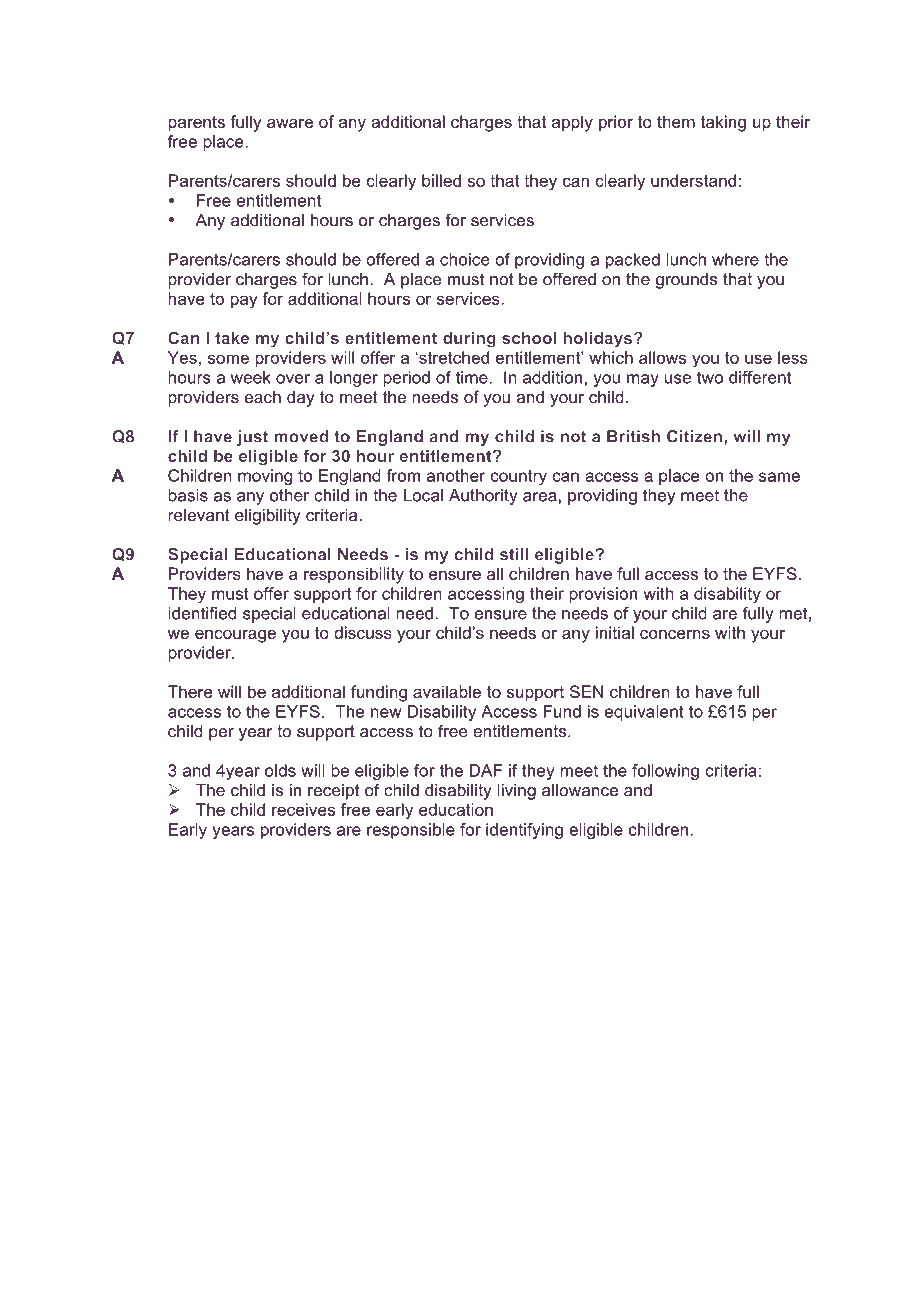 The height and width of the image is (1308, 924). Describe the element at coordinates (514, 554) in the image. I see `still` at that location.
